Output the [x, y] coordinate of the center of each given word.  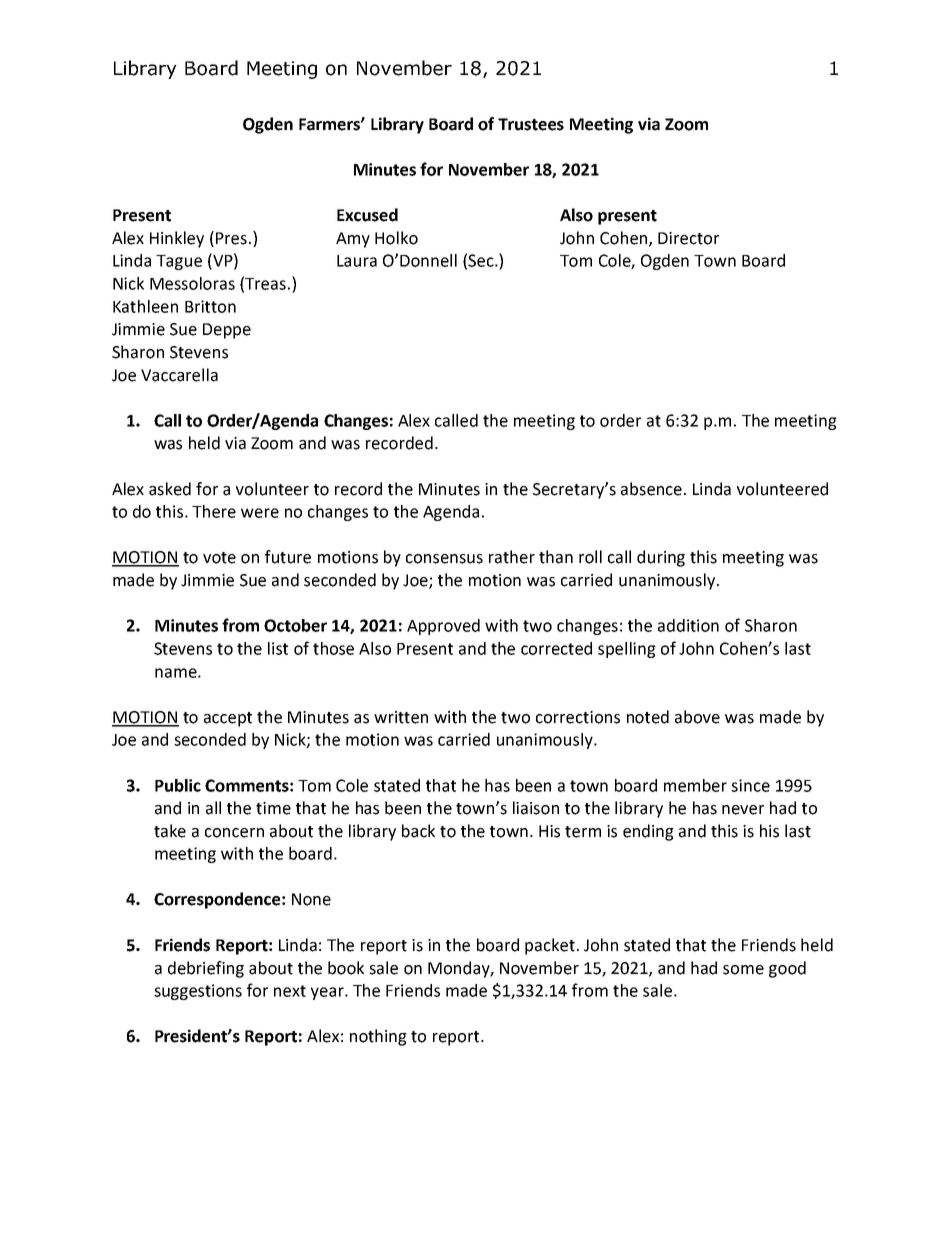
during [661, 558]
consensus [444, 559]
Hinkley [177, 239]
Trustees [531, 124]
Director [688, 238]
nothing [378, 1037]
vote [219, 558]
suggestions [198, 992]
